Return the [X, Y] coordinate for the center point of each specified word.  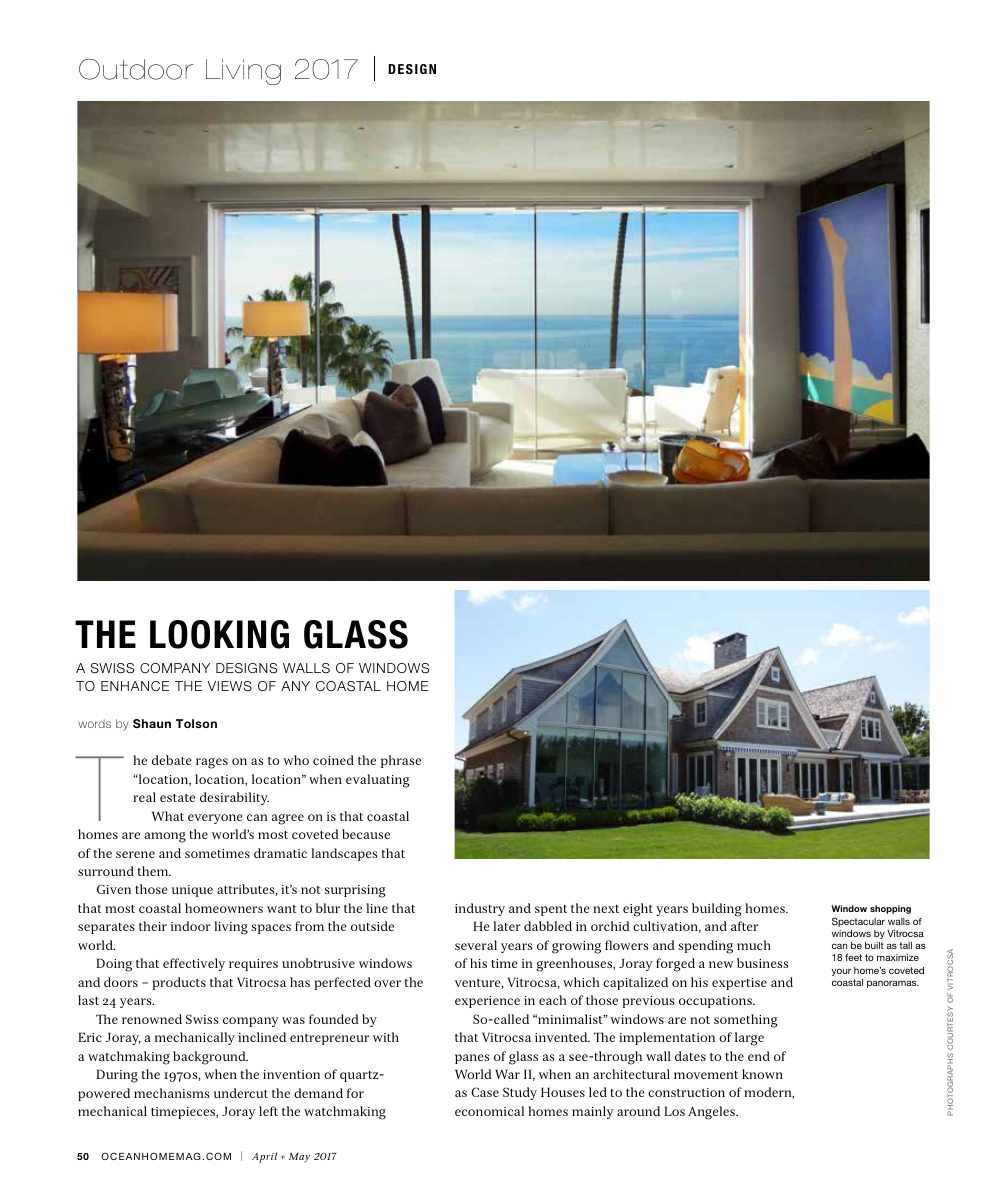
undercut [241, 1093]
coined [333, 760]
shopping [890, 909]
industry [480, 909]
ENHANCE [135, 686]
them [154, 871]
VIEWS [230, 686]
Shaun [152, 723]
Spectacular [858, 922]
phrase [401, 761]
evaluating [377, 781]
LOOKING [219, 634]
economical [489, 1111]
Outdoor [136, 69]
